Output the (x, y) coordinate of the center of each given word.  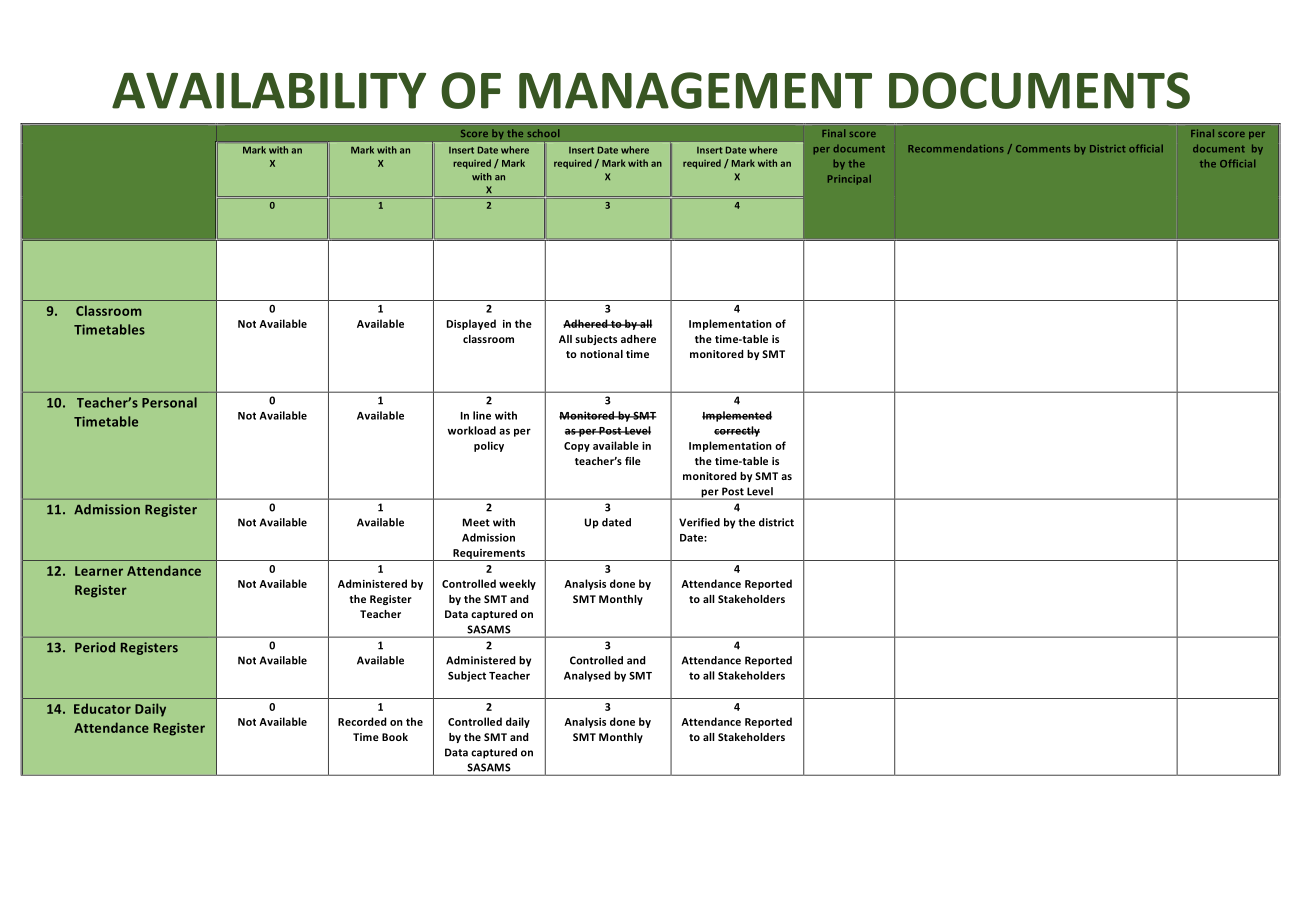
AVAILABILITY (269, 91)
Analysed (587, 676)
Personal (169, 402)
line (482, 415)
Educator (102, 708)
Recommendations (956, 148)
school (543, 133)
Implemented (737, 416)
